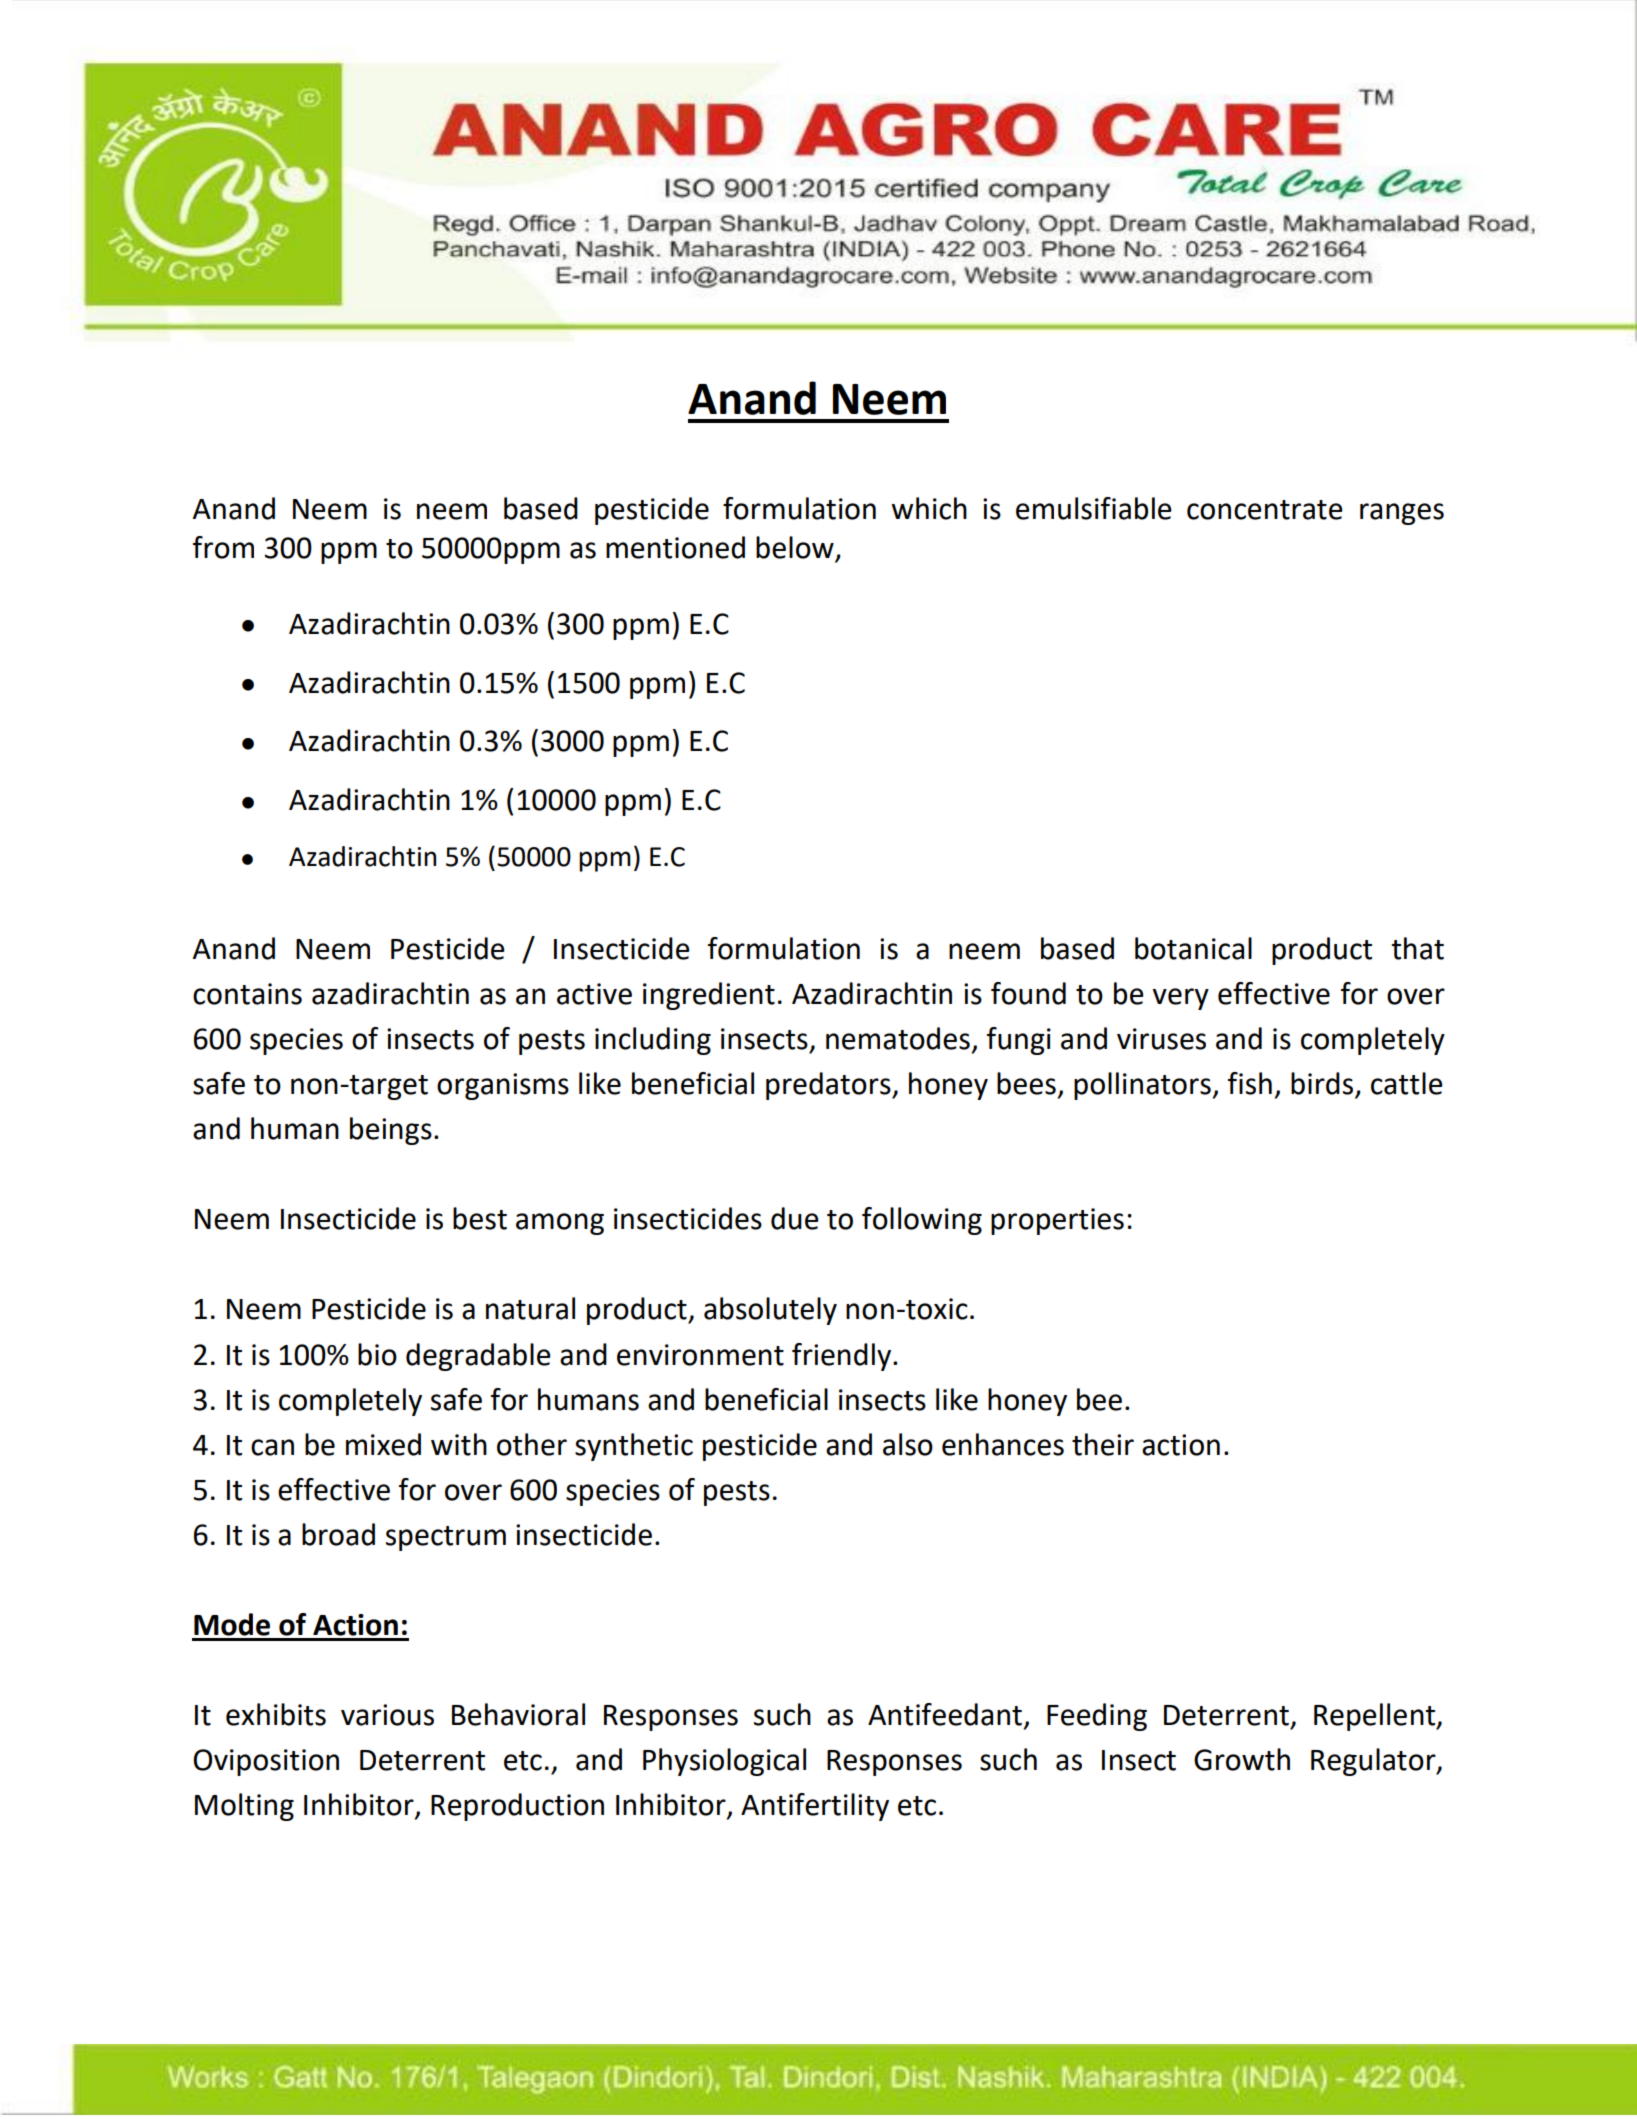 This document has height=2119, width=1637. Describe the element at coordinates (247, 994) in the document. I see `contains` at that location.
